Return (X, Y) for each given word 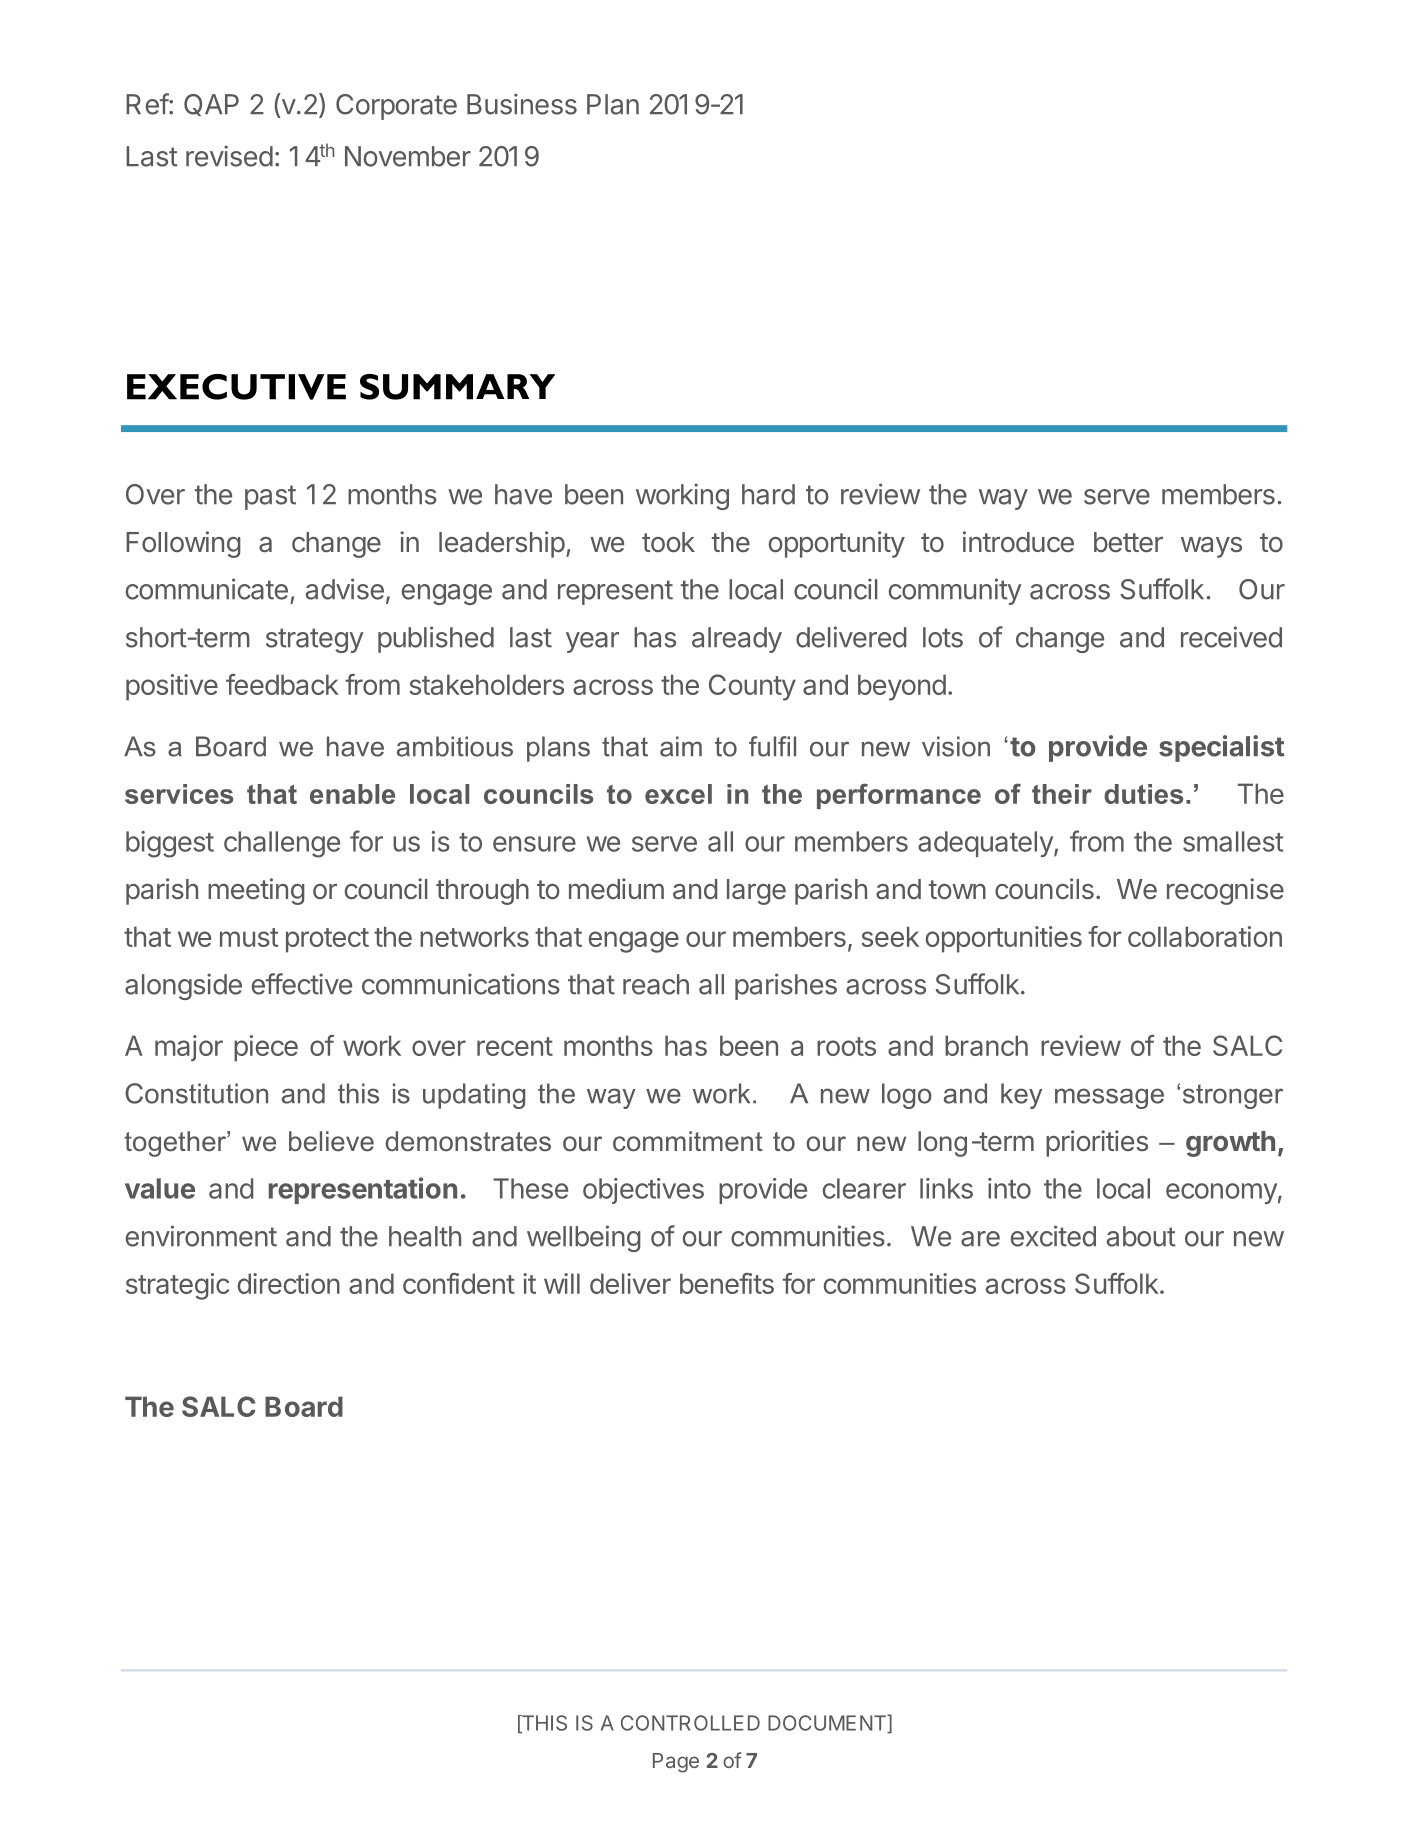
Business (522, 104)
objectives (643, 1191)
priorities (1097, 1143)
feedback (282, 684)
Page (676, 1763)
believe (331, 1141)
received (1231, 637)
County (752, 687)
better (1128, 542)
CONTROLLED (690, 1723)
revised (229, 156)
